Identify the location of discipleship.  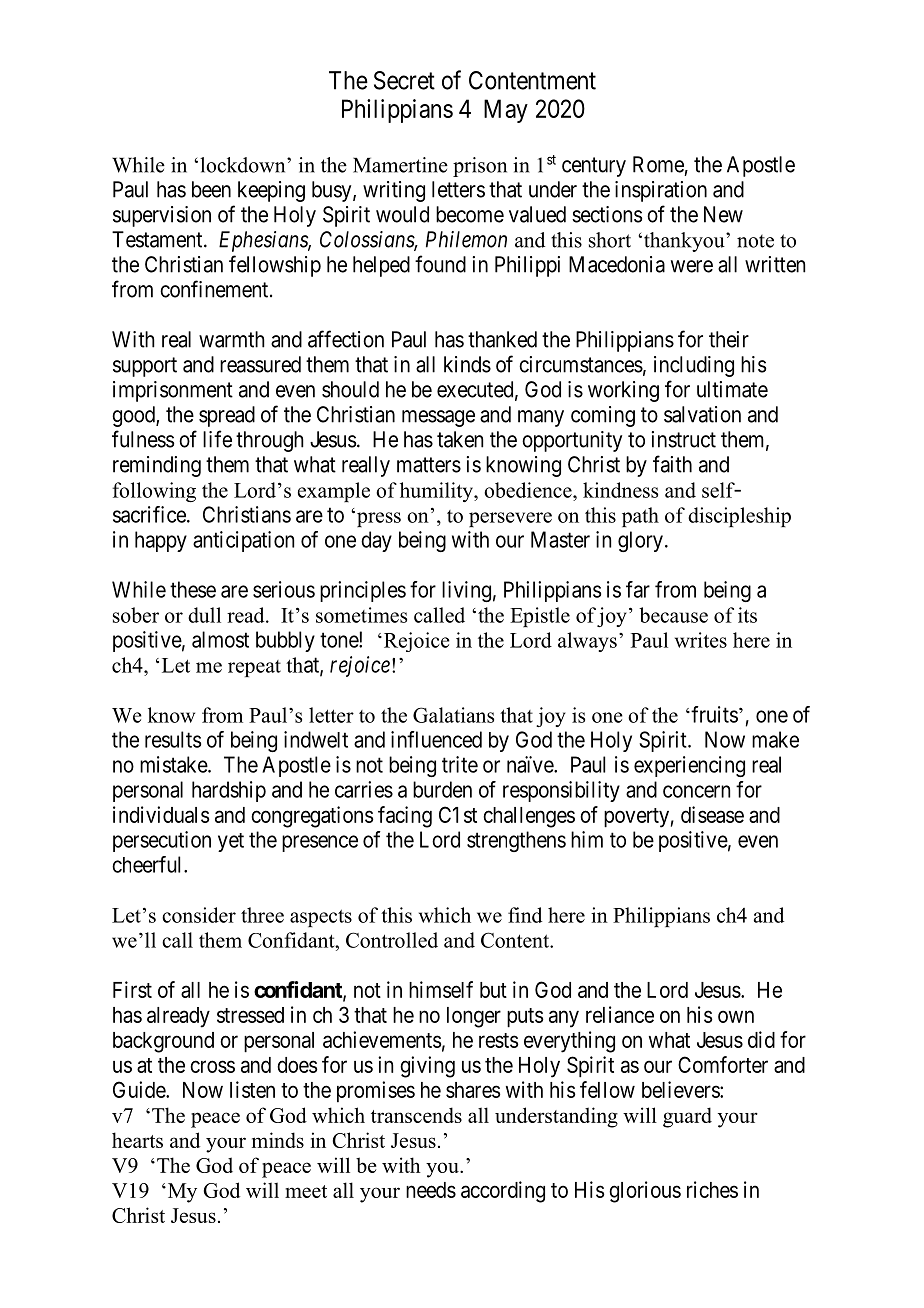
(739, 517).
